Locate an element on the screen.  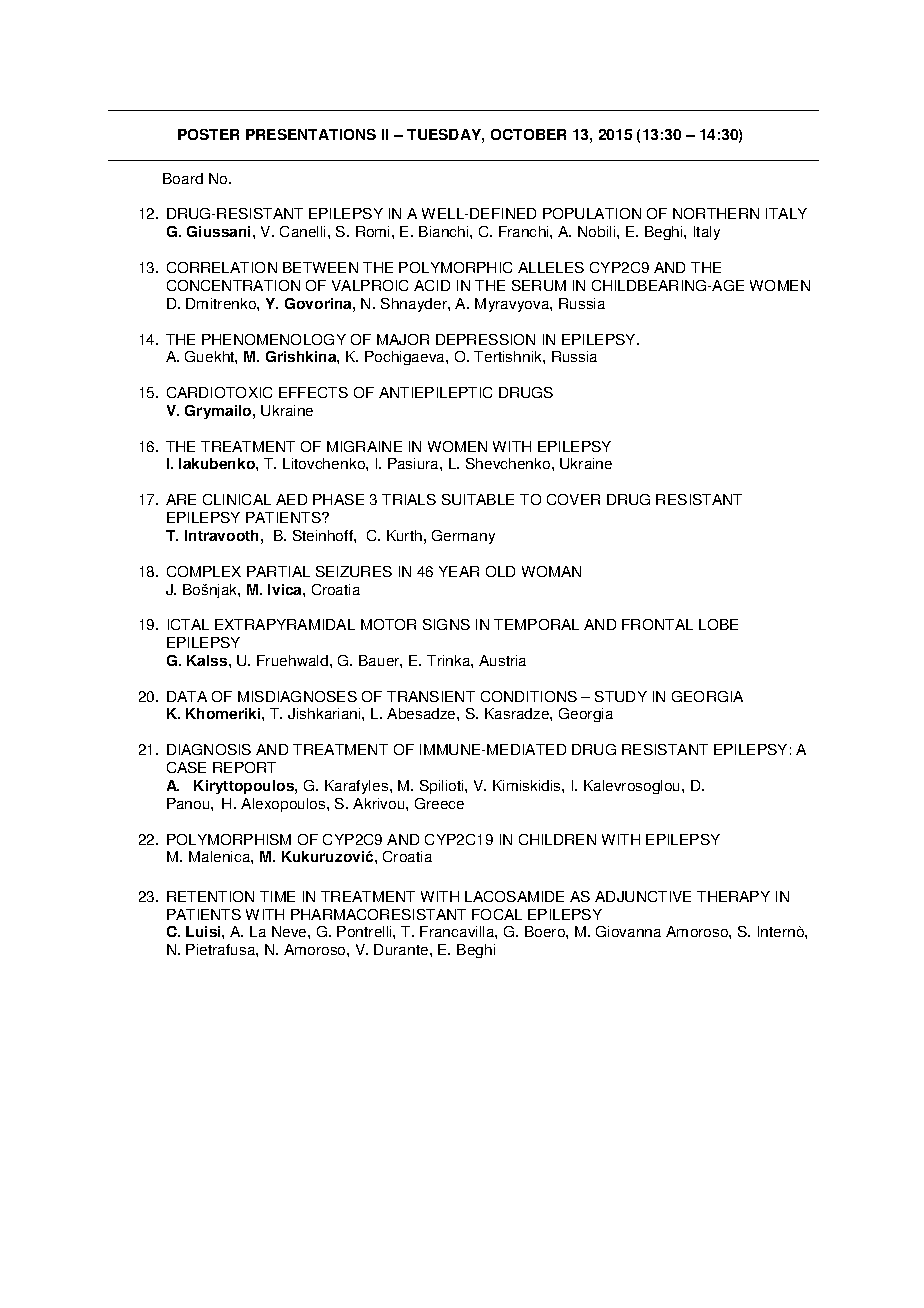
FOCAL is located at coordinates (497, 914).
